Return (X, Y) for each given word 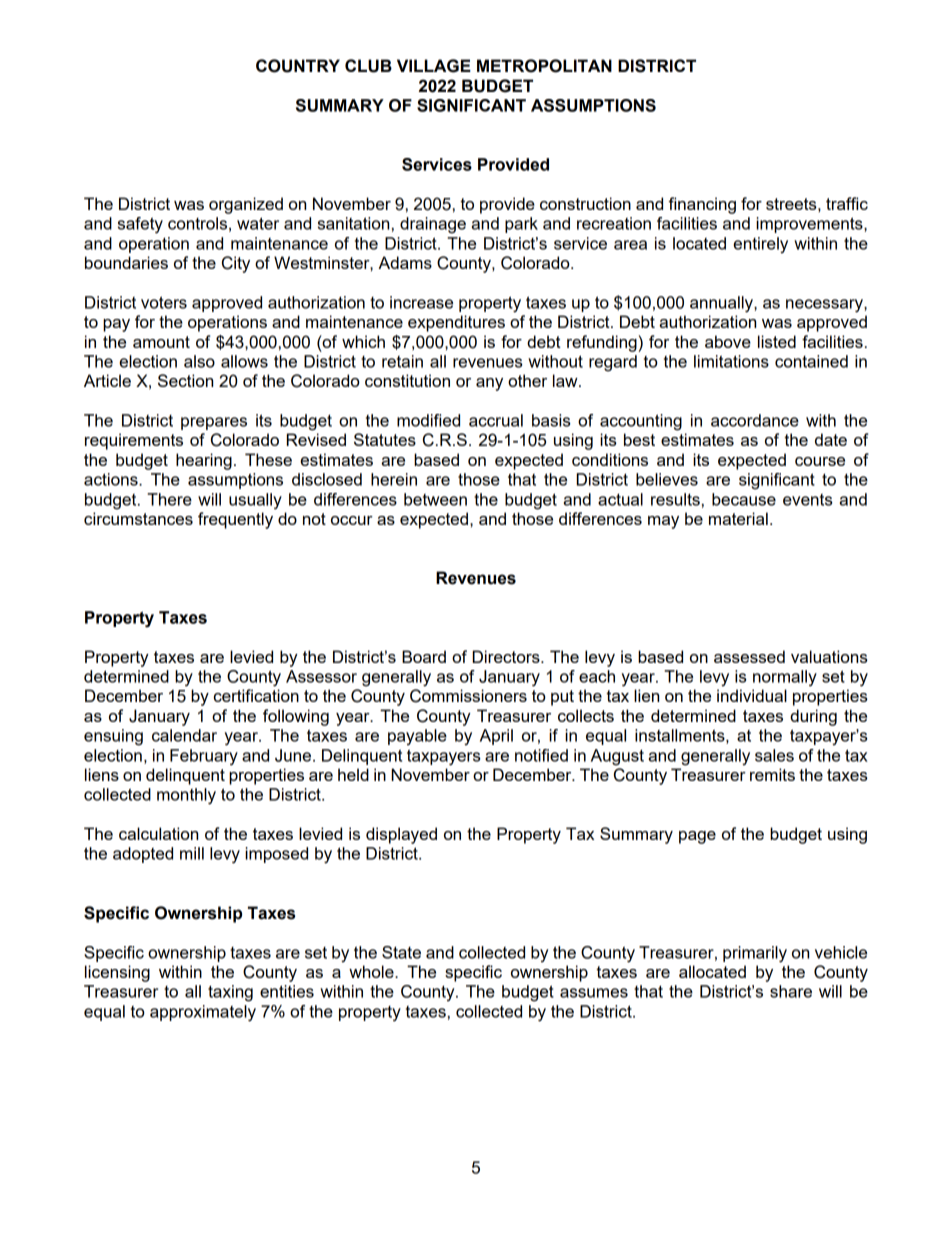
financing (702, 205)
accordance (755, 420)
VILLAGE (434, 66)
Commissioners (468, 696)
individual (752, 695)
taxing (230, 993)
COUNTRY (298, 66)
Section (185, 380)
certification (256, 695)
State (401, 952)
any (489, 384)
